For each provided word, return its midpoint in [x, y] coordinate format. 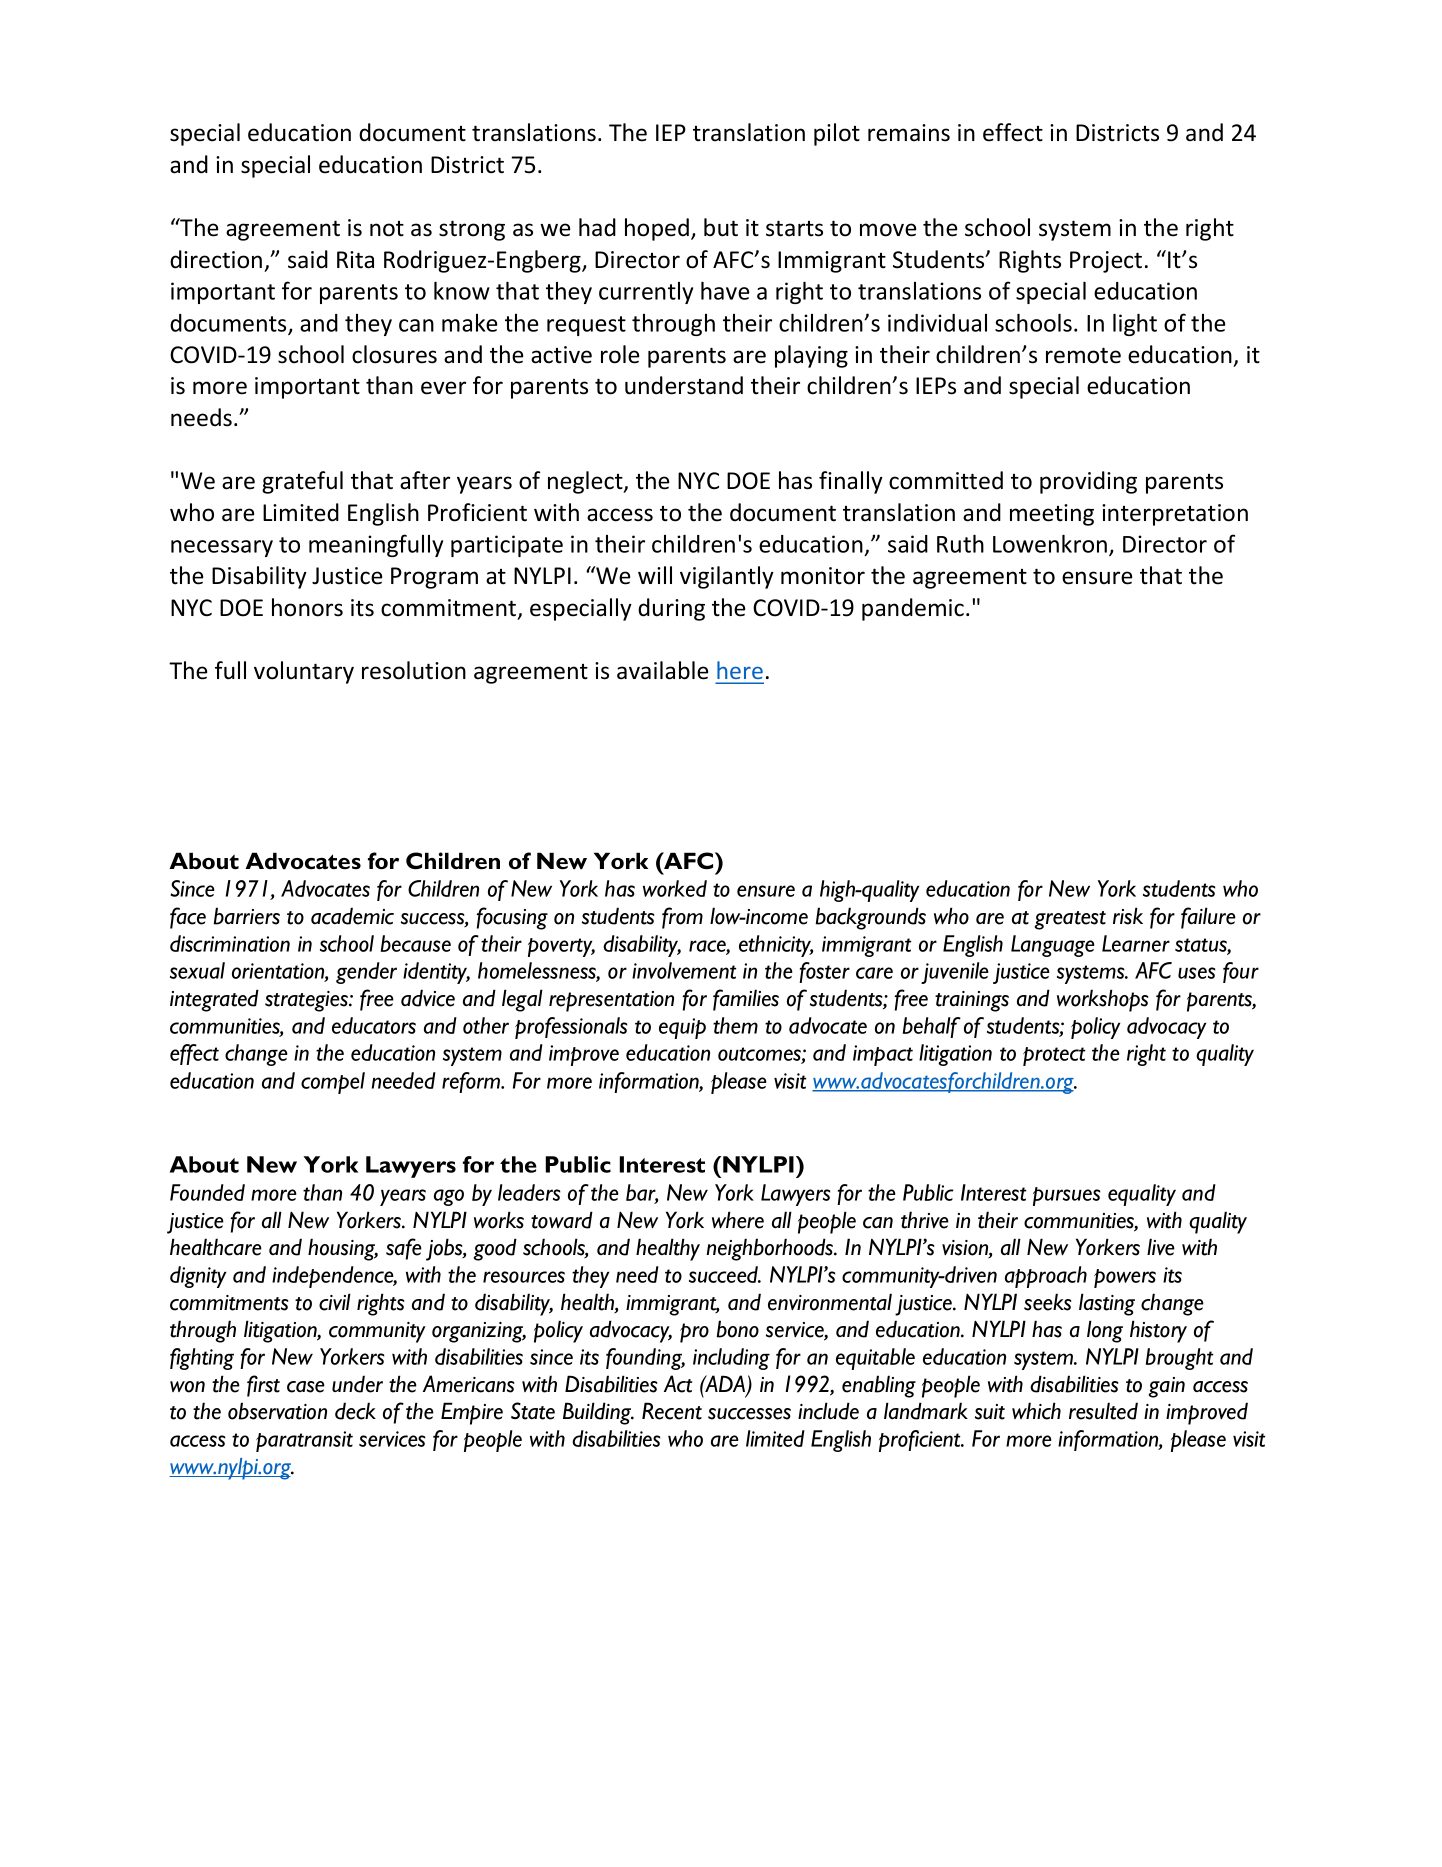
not [387, 229]
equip [682, 1028]
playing [811, 356]
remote [1083, 355]
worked [675, 888]
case [306, 1387]
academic [352, 916]
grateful [302, 482]
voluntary [304, 672]
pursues [1066, 1196]
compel [333, 1083]
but [721, 227]
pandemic [913, 609]
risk [1128, 916]
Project [1106, 262]
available [662, 670]
